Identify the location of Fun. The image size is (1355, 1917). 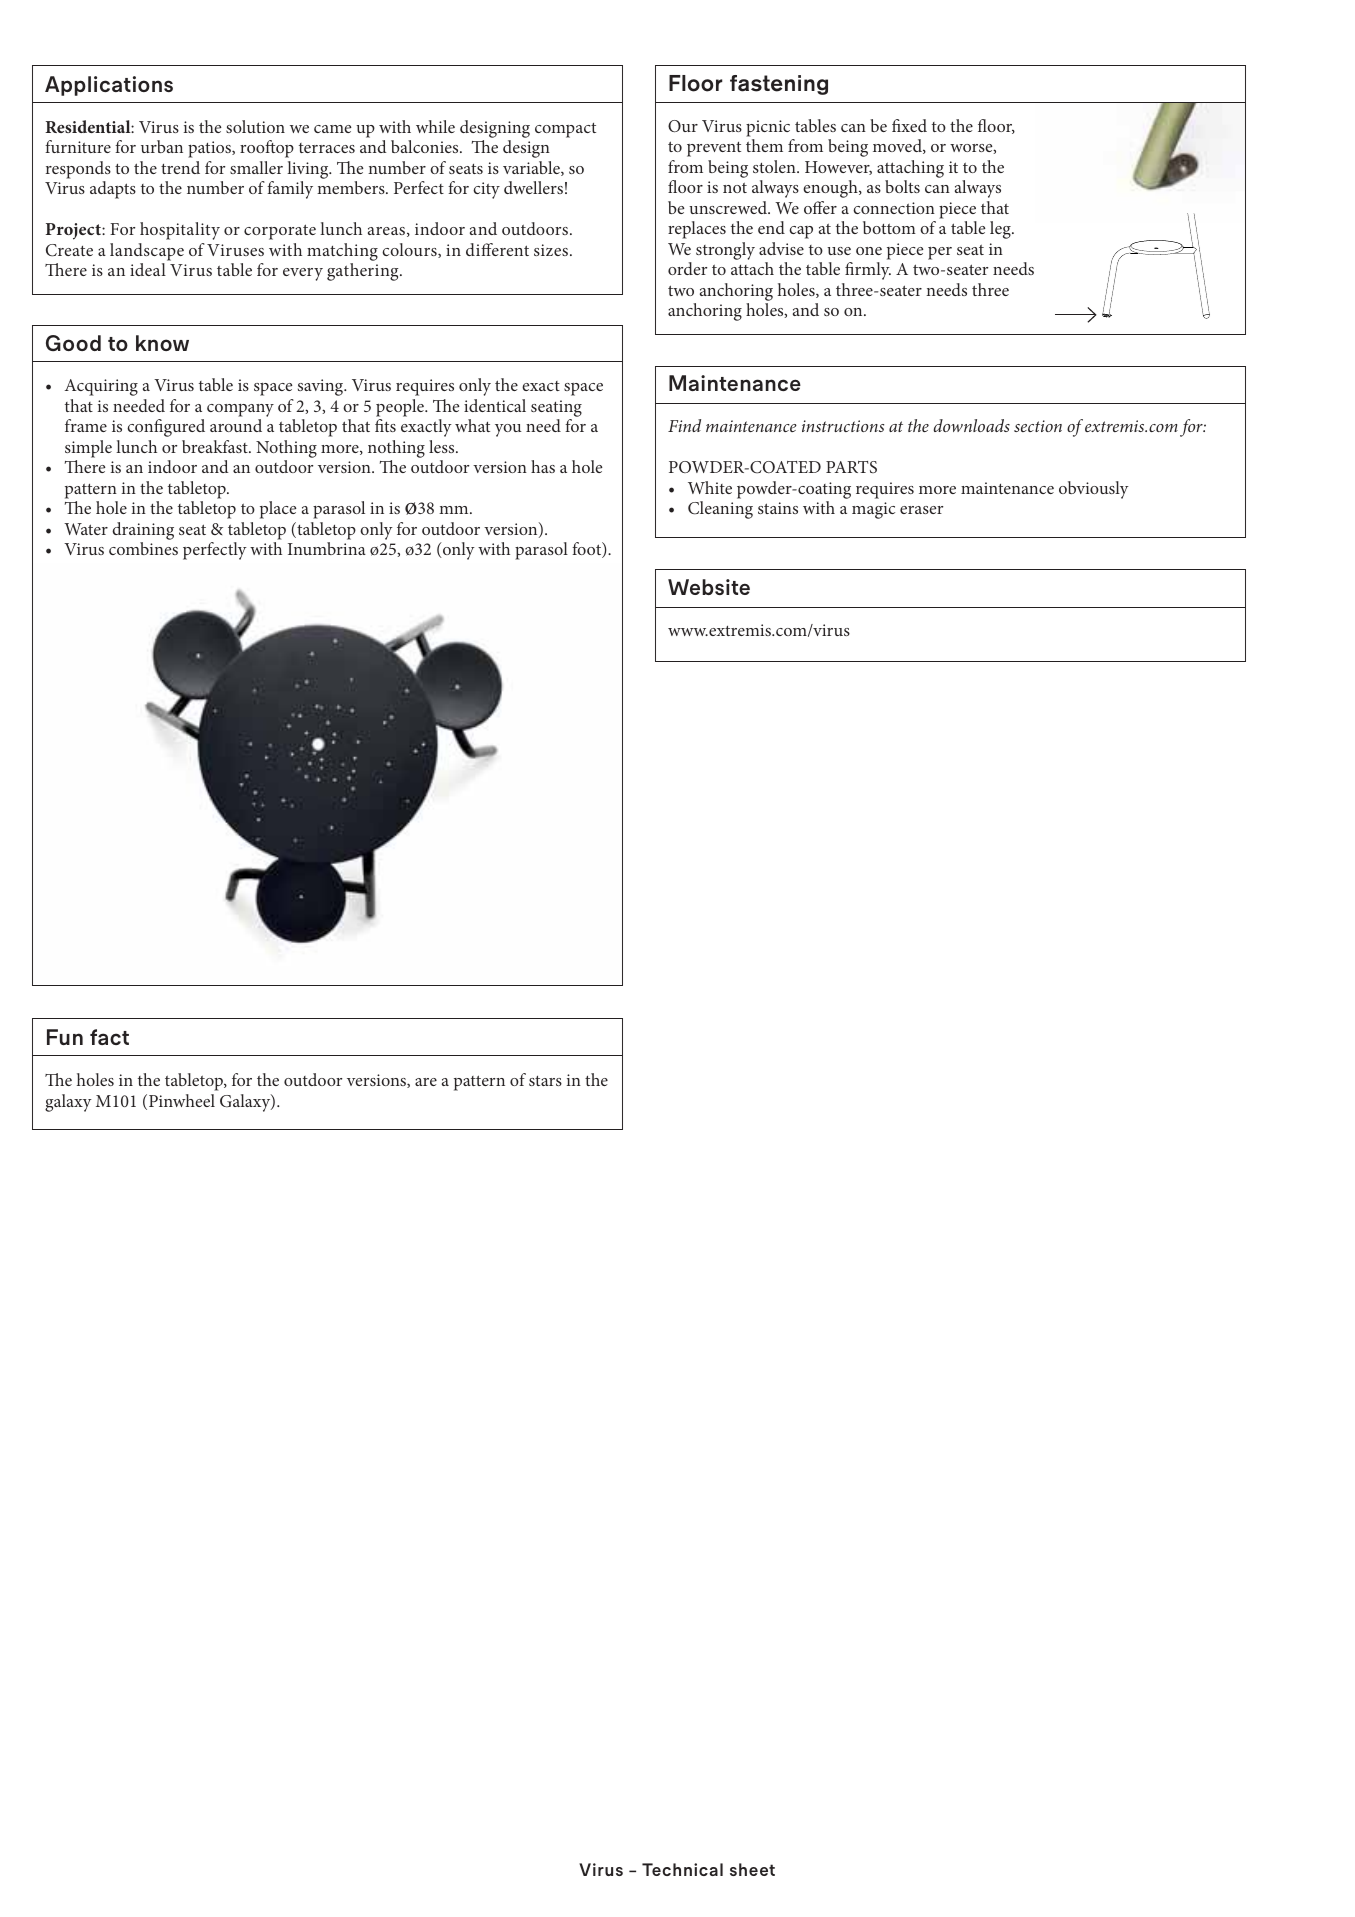
(65, 1037).
